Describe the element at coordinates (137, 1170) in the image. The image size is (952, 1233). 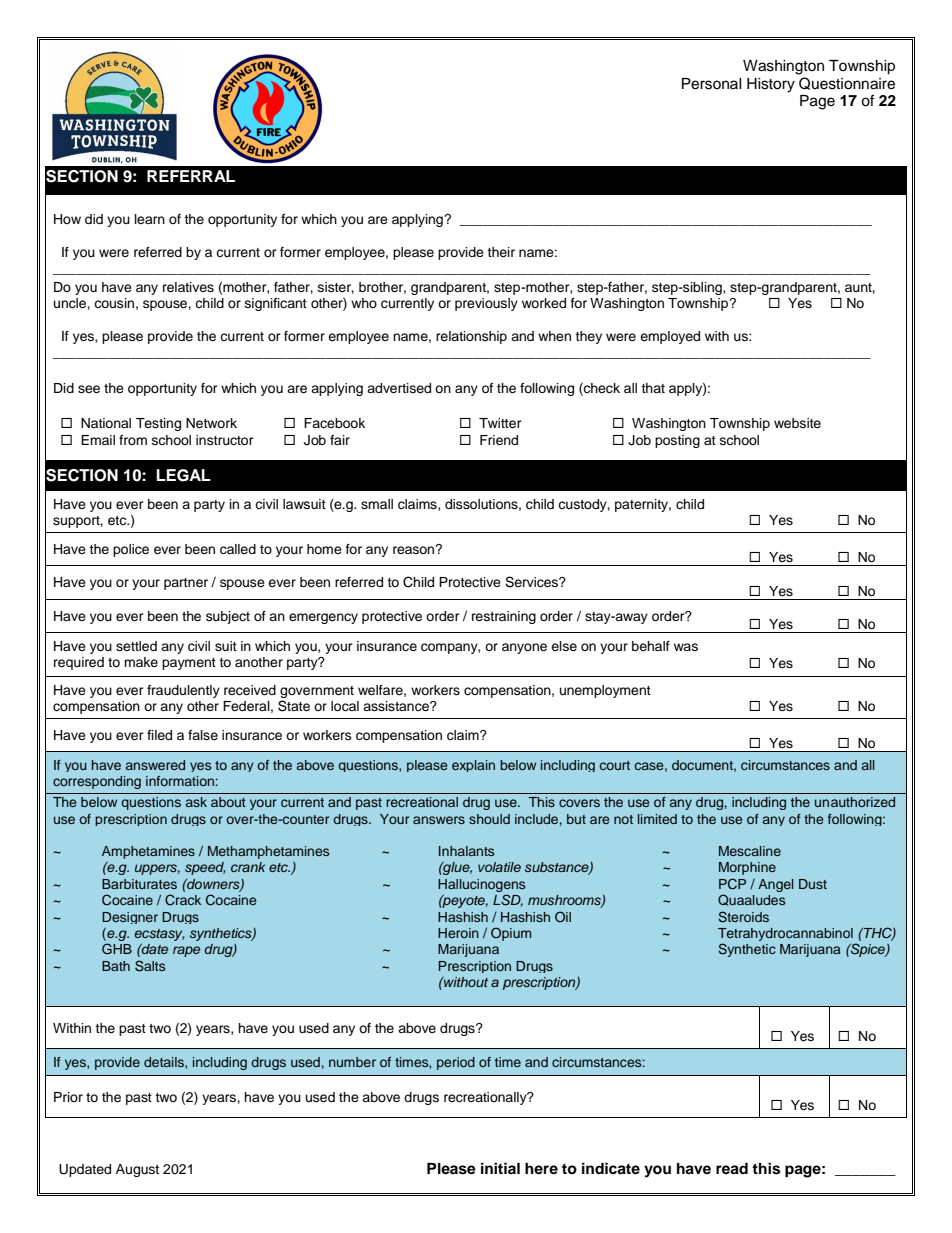
I see `August` at that location.
